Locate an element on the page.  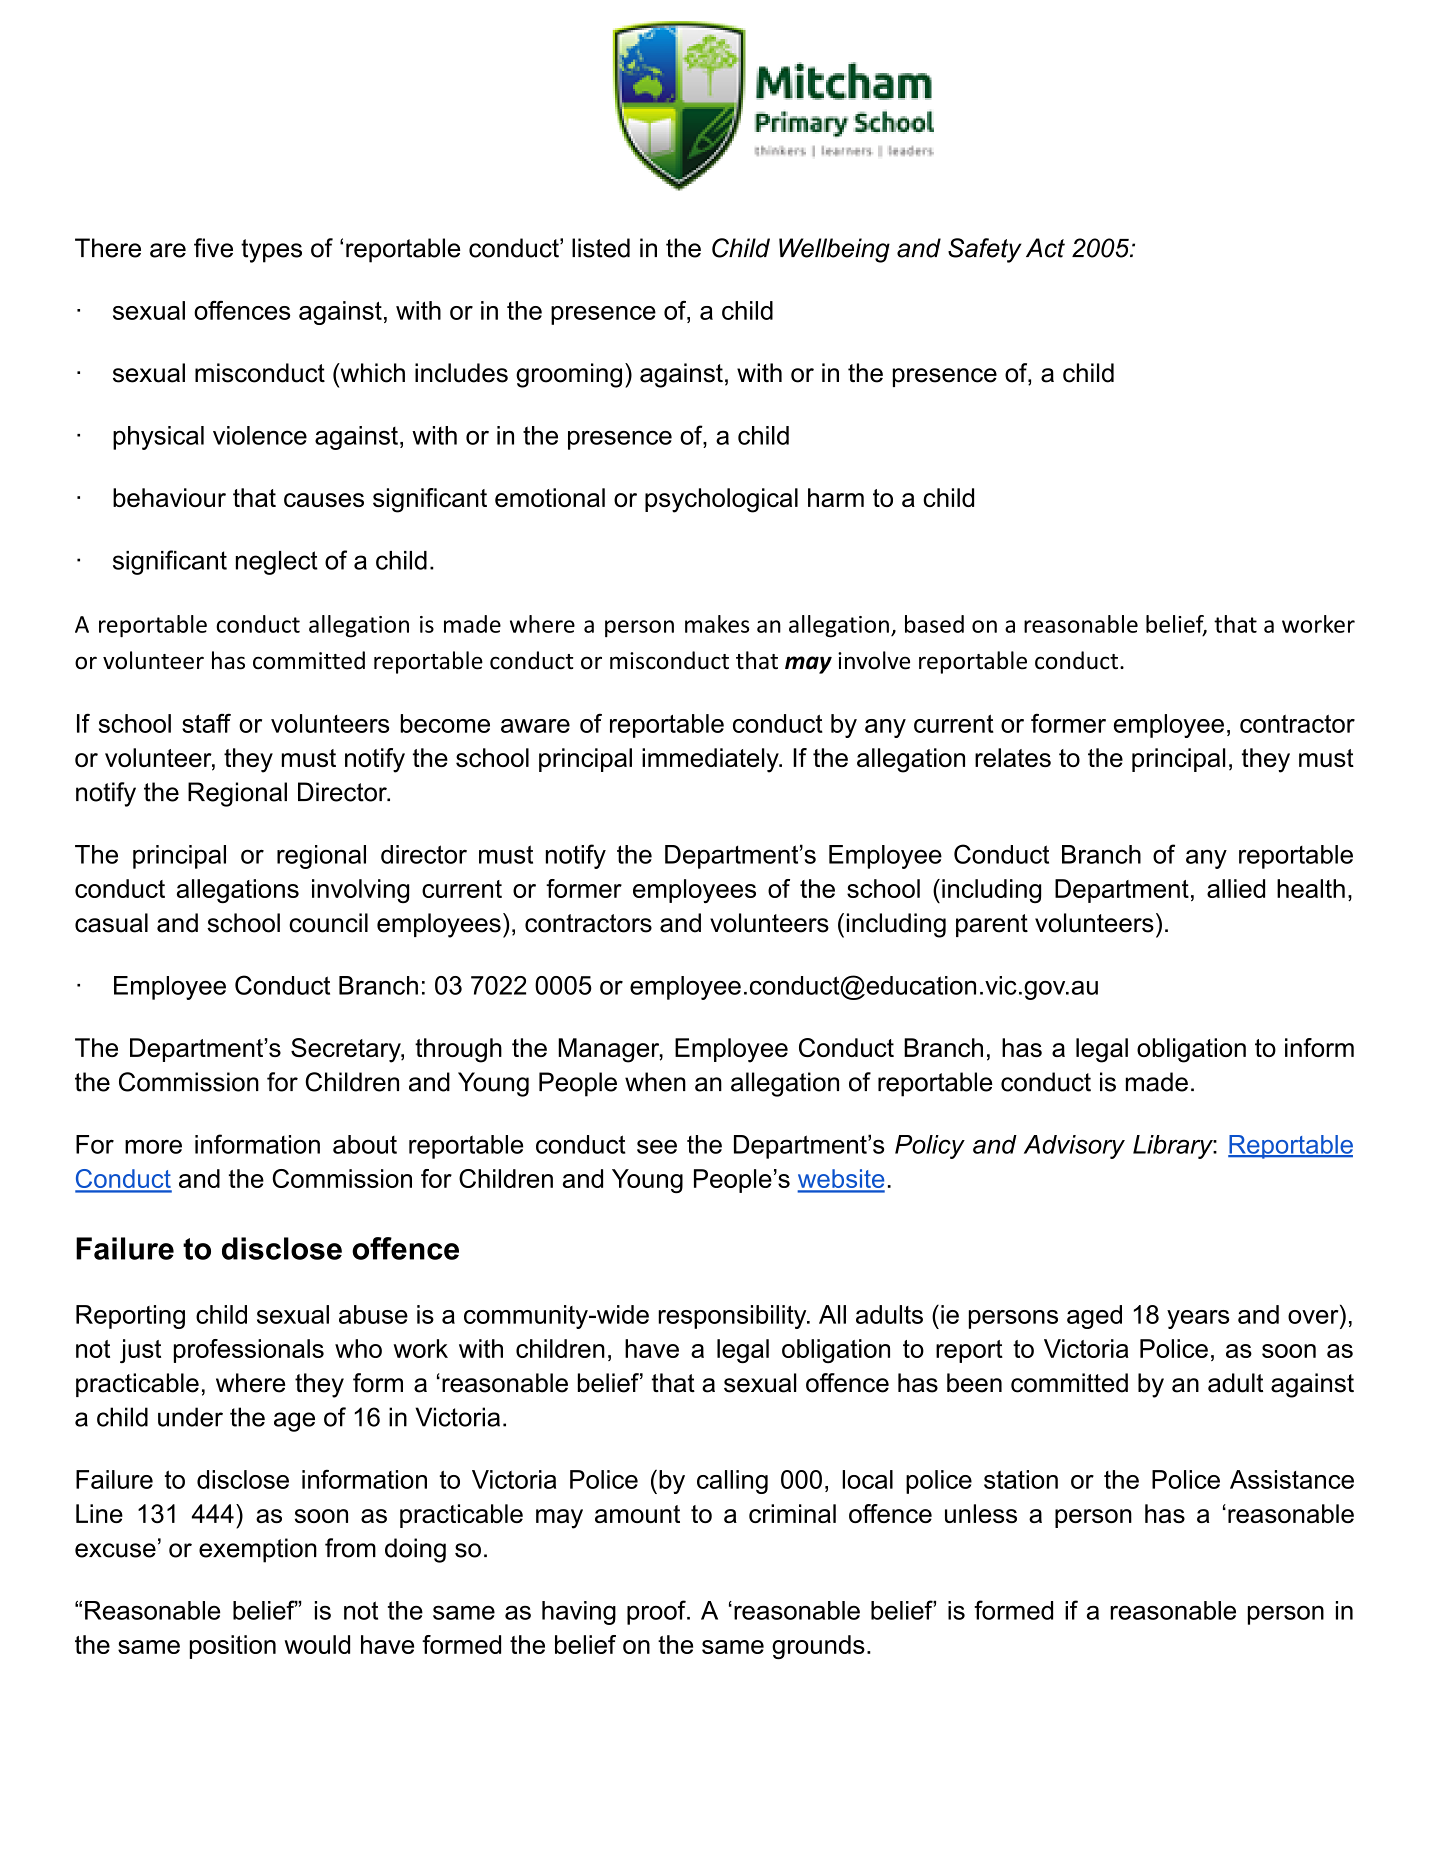
immediately is located at coordinates (711, 760).
